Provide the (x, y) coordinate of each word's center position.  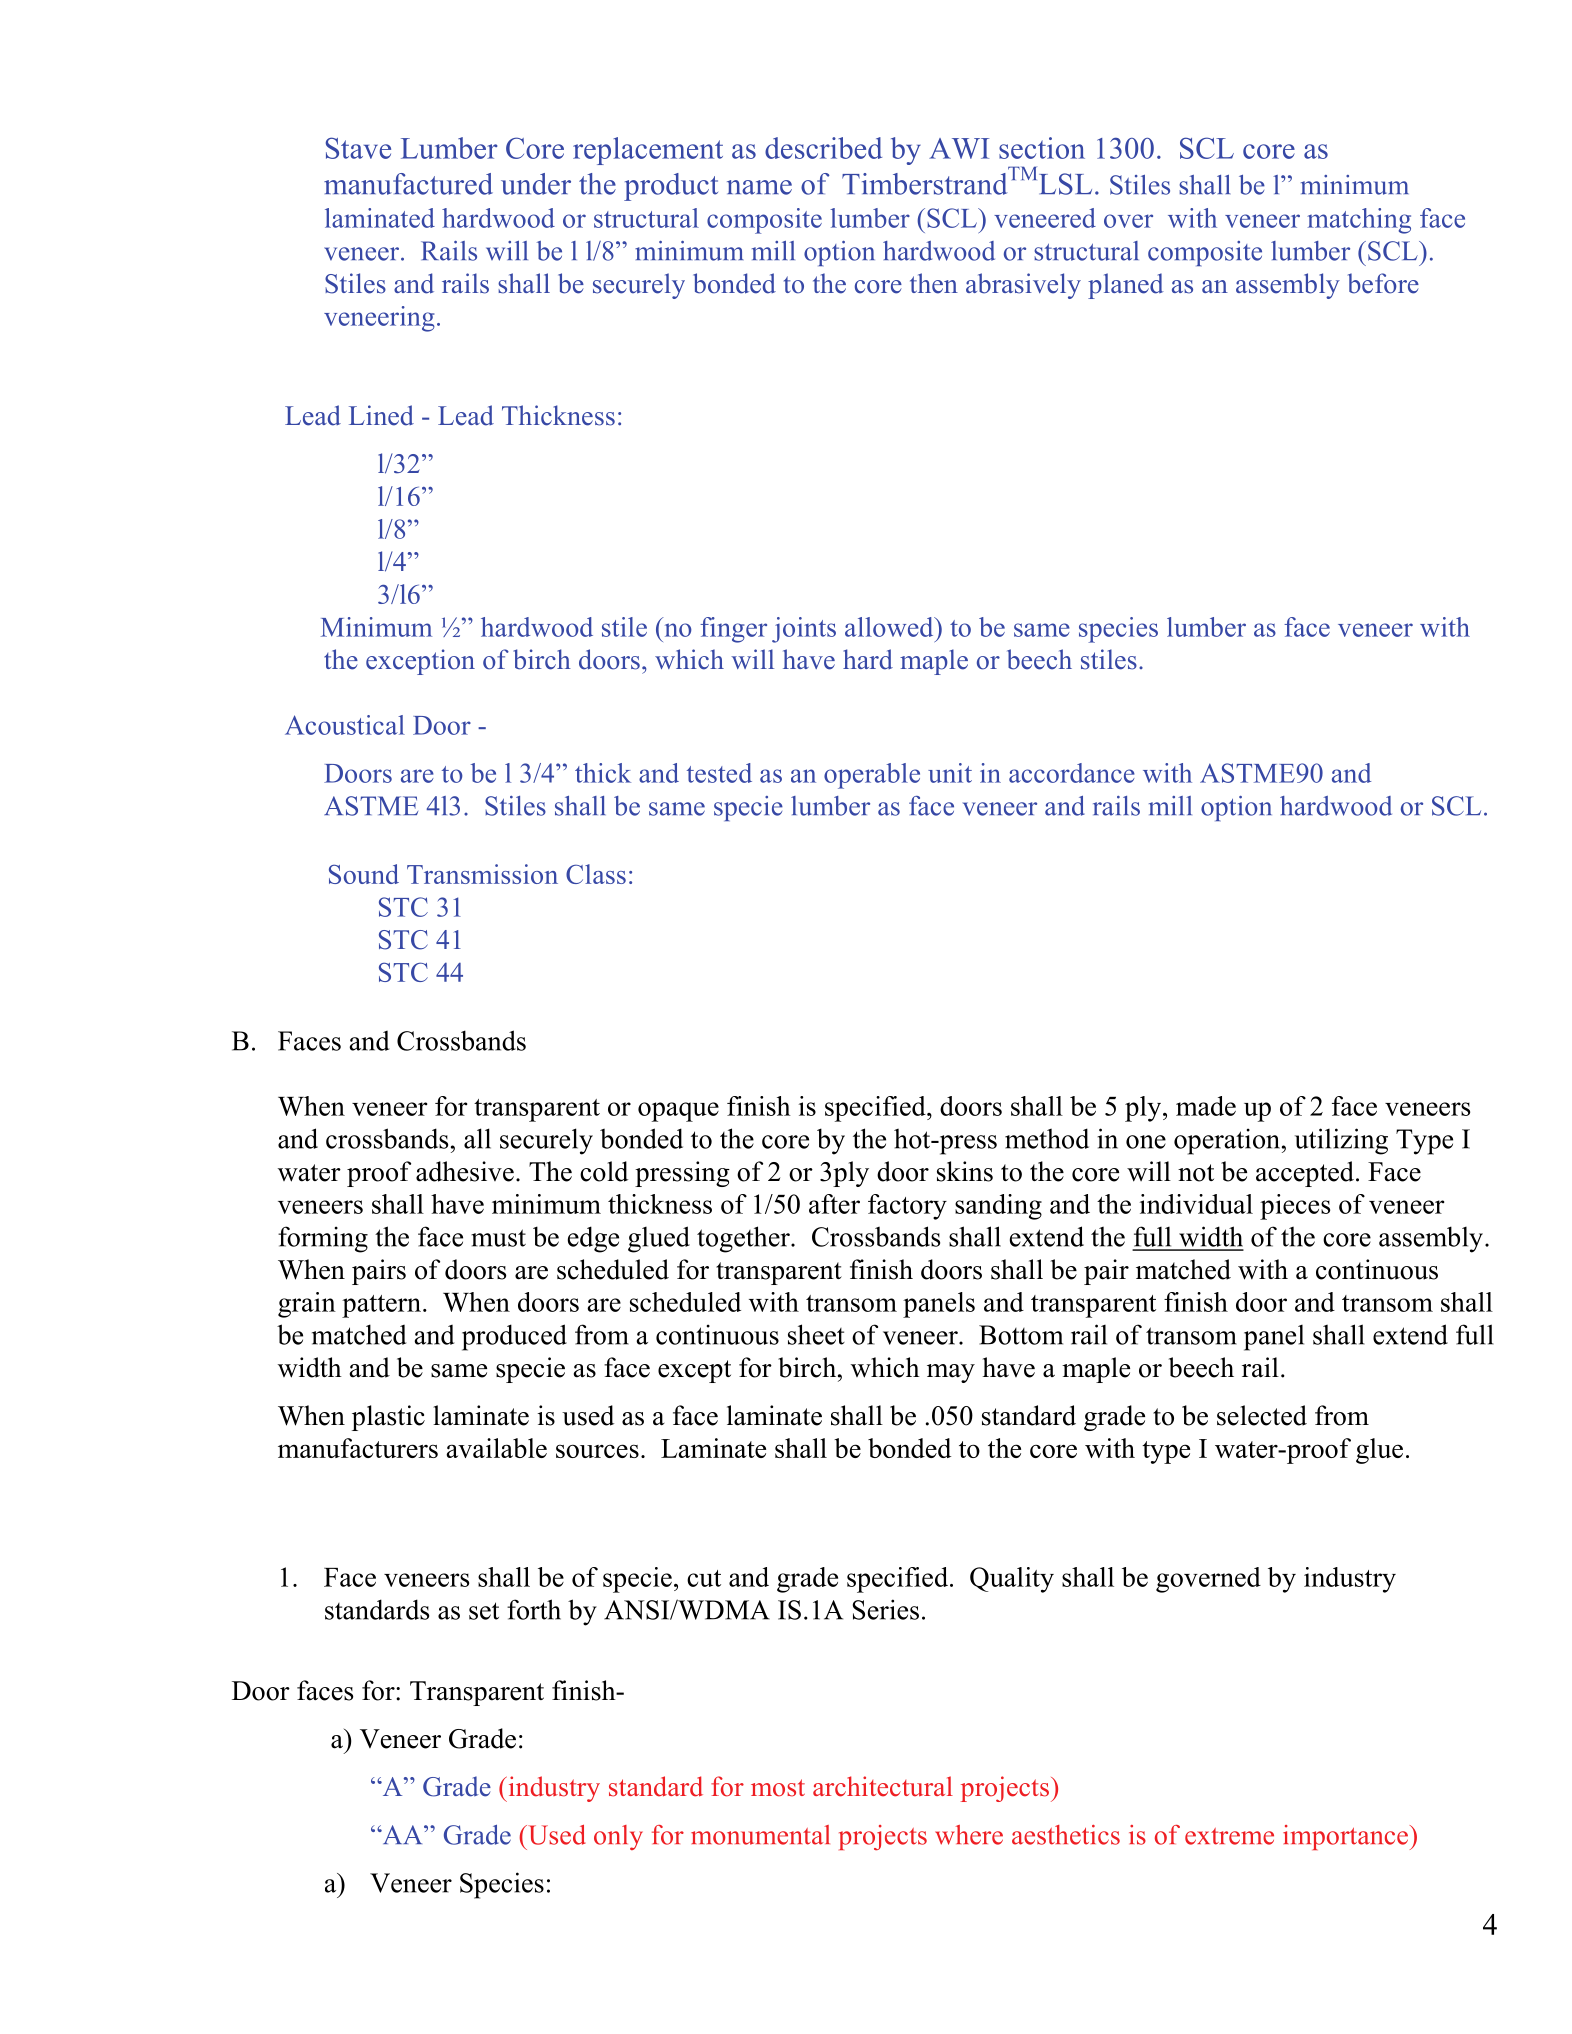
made (1206, 1106)
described (823, 148)
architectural (883, 1786)
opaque (678, 1112)
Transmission (482, 874)
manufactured (408, 184)
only (618, 1837)
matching (1359, 221)
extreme (1229, 1836)
